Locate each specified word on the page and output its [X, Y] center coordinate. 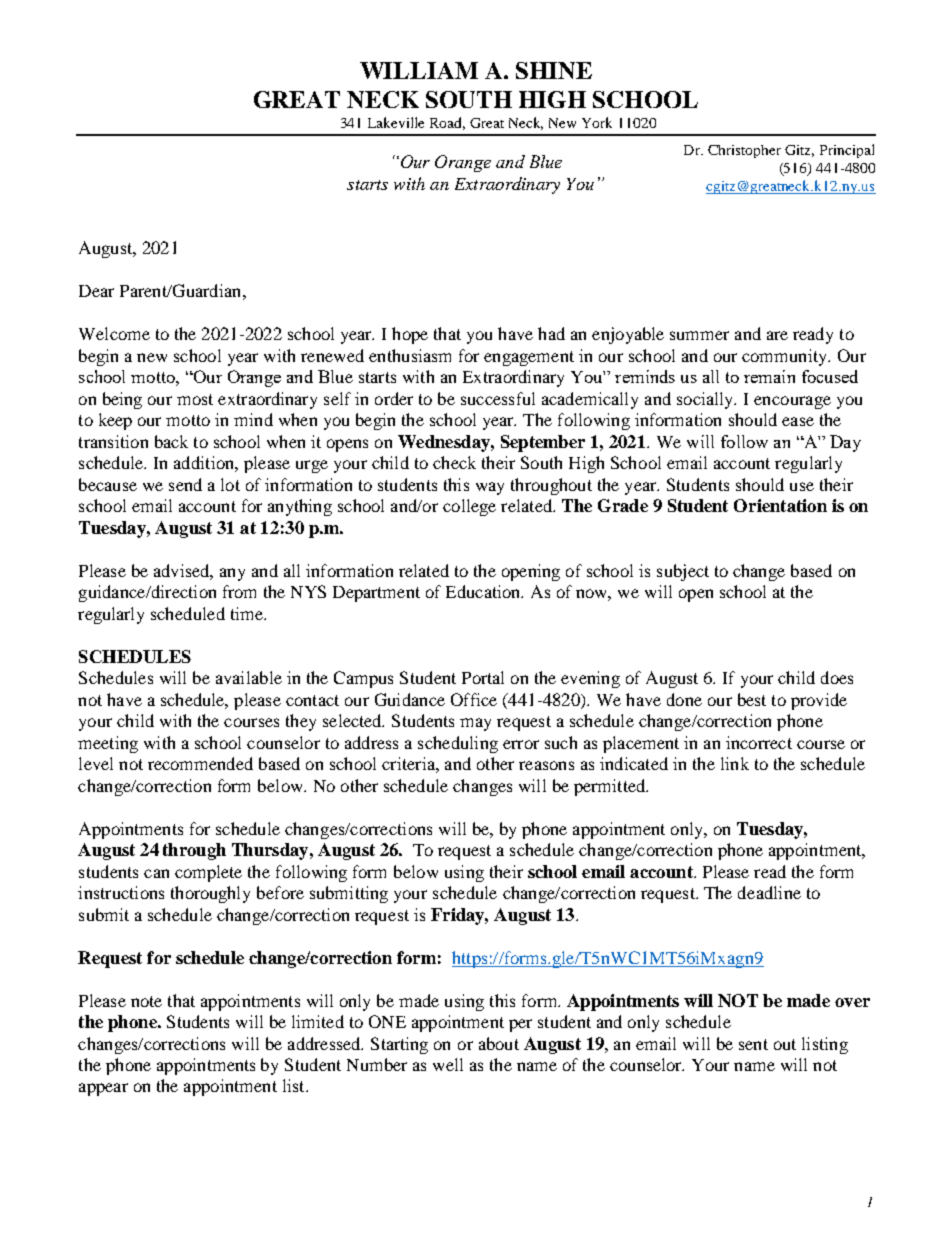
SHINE [554, 70]
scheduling [458, 744]
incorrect [759, 742]
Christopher [744, 151]
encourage [792, 402]
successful [498, 398]
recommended [200, 763]
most [195, 399]
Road [447, 123]
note [146, 1001]
